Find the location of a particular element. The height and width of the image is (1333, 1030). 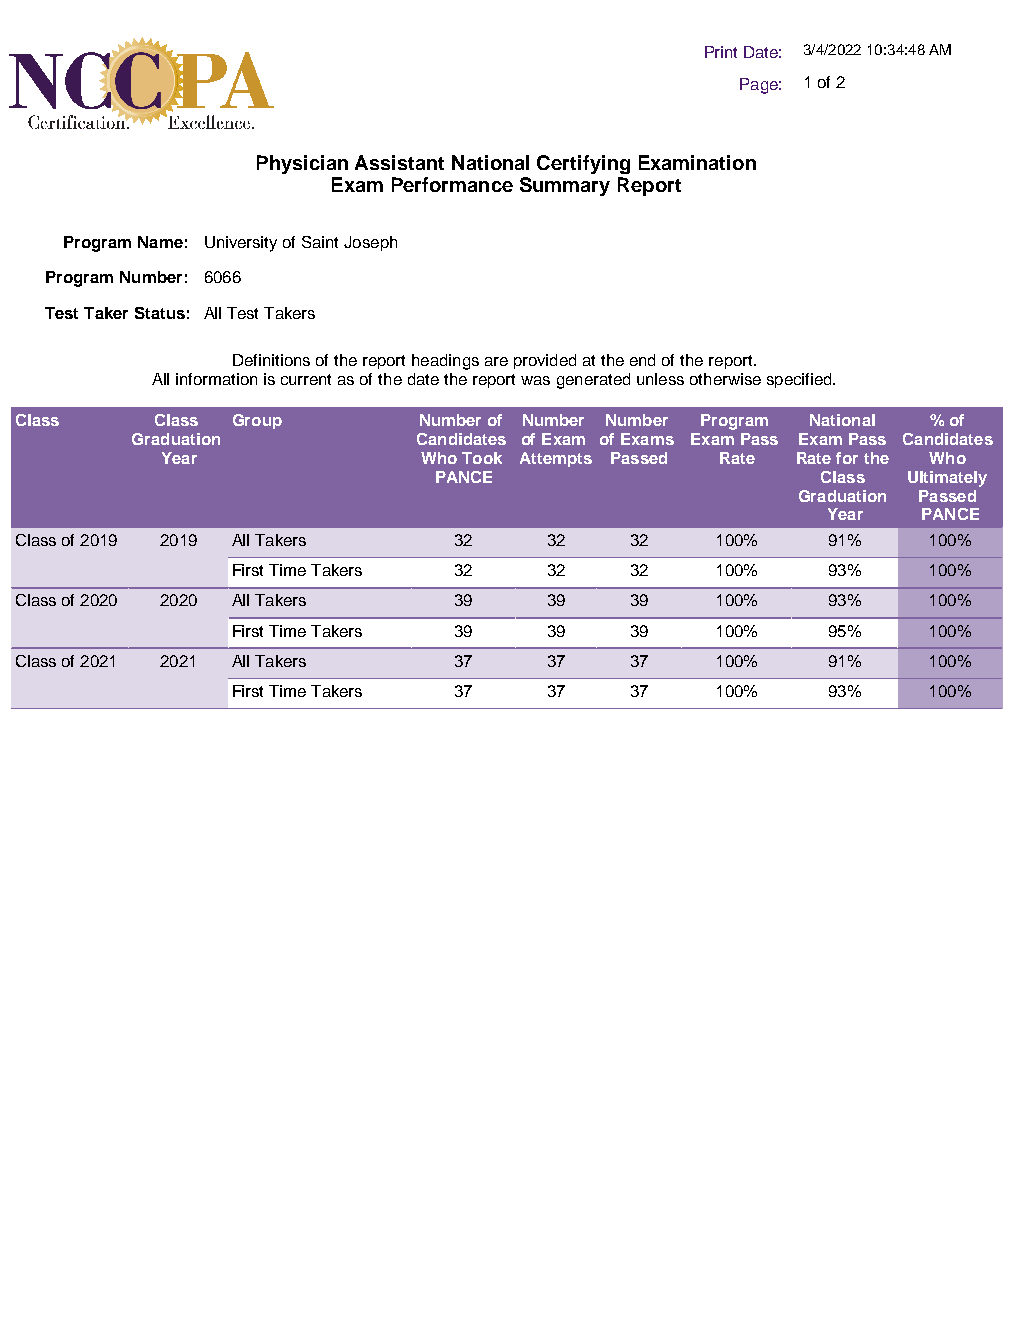

University is located at coordinates (241, 244).
